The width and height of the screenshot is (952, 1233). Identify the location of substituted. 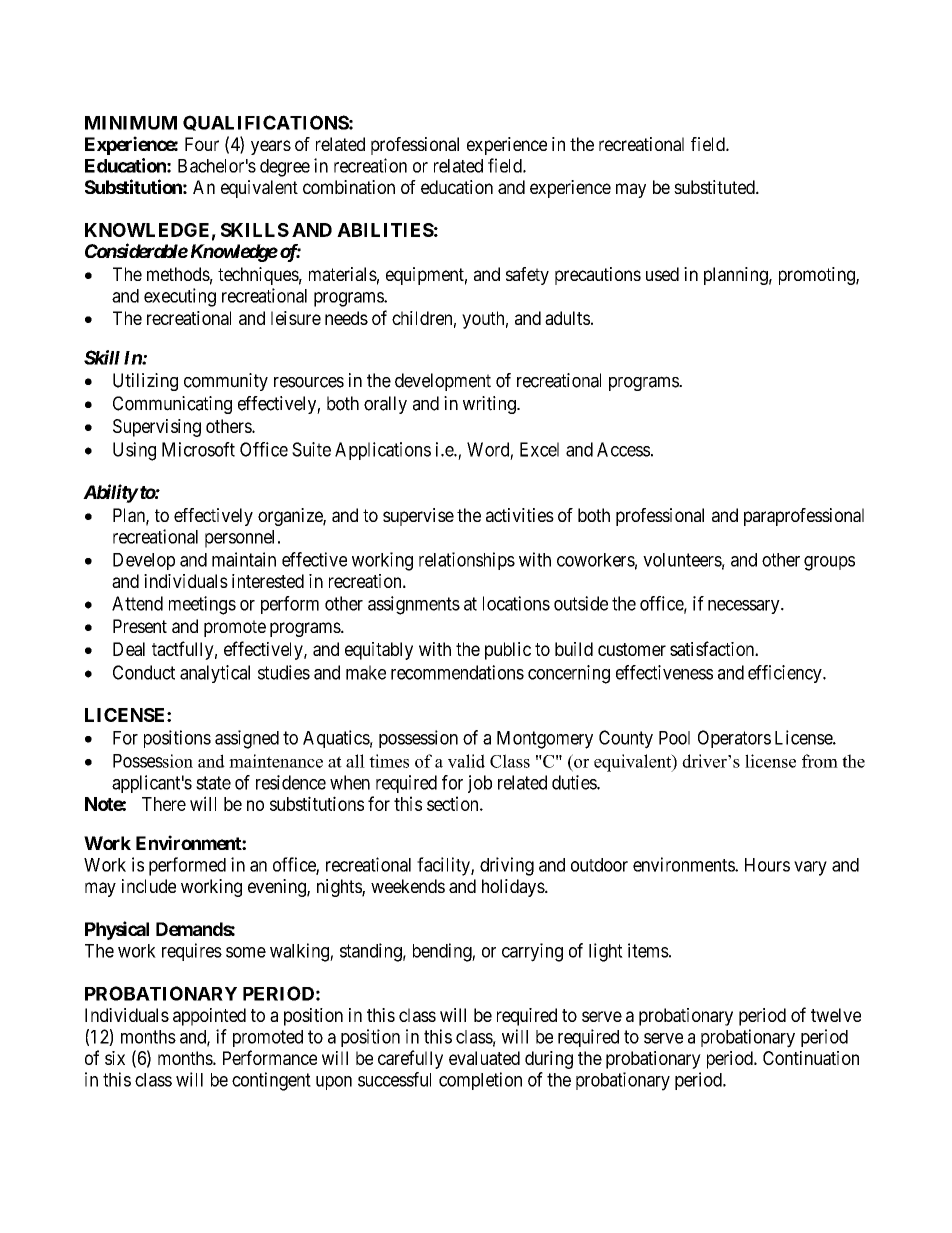
(715, 187).
